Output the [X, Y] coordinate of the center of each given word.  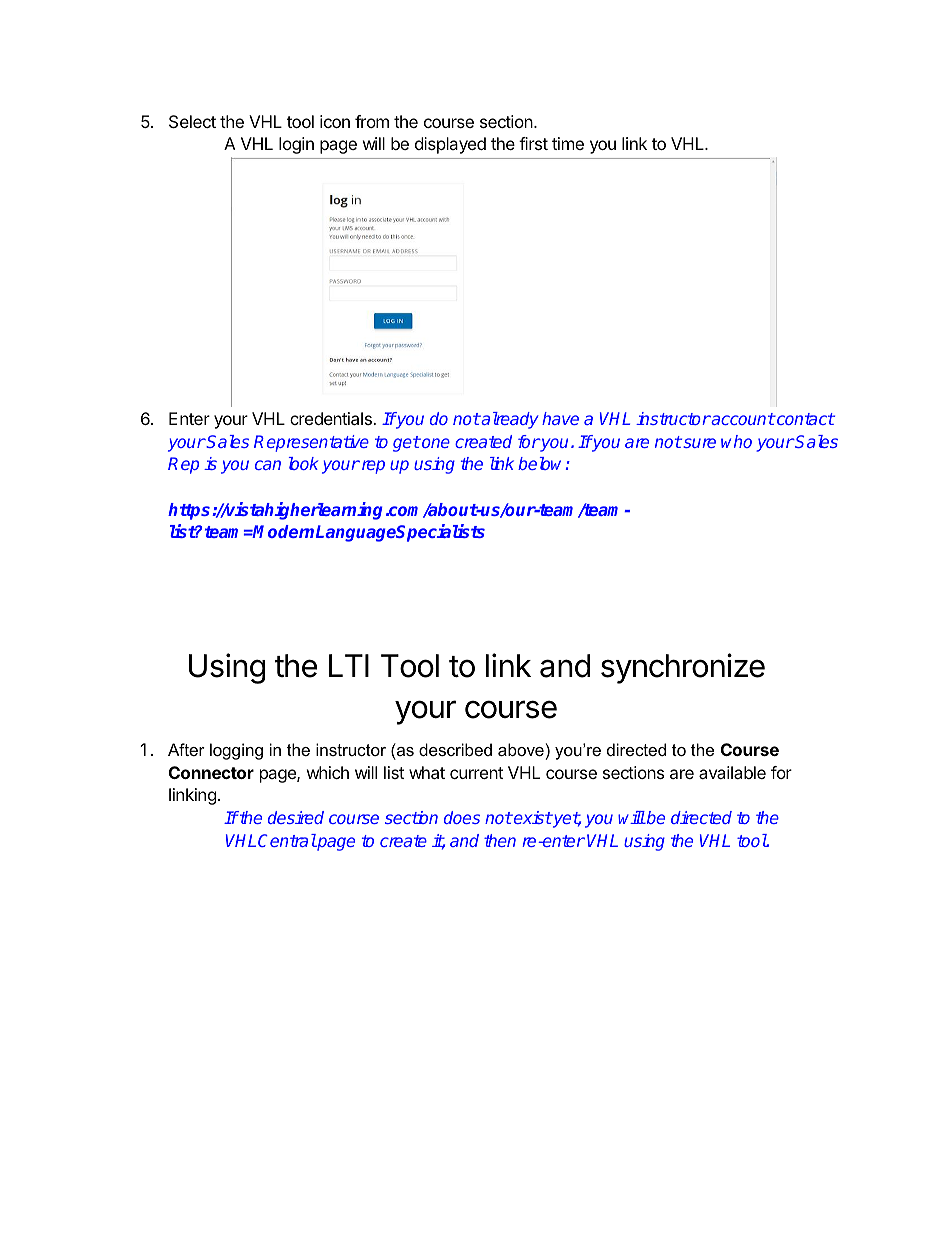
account [742, 419]
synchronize [683, 668]
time [568, 143]
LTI [349, 665]
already [509, 420]
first [533, 143]
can [268, 465]
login [296, 145]
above [521, 749]
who [736, 441]
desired [296, 817]
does [462, 817]
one [435, 443]
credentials [332, 418]
